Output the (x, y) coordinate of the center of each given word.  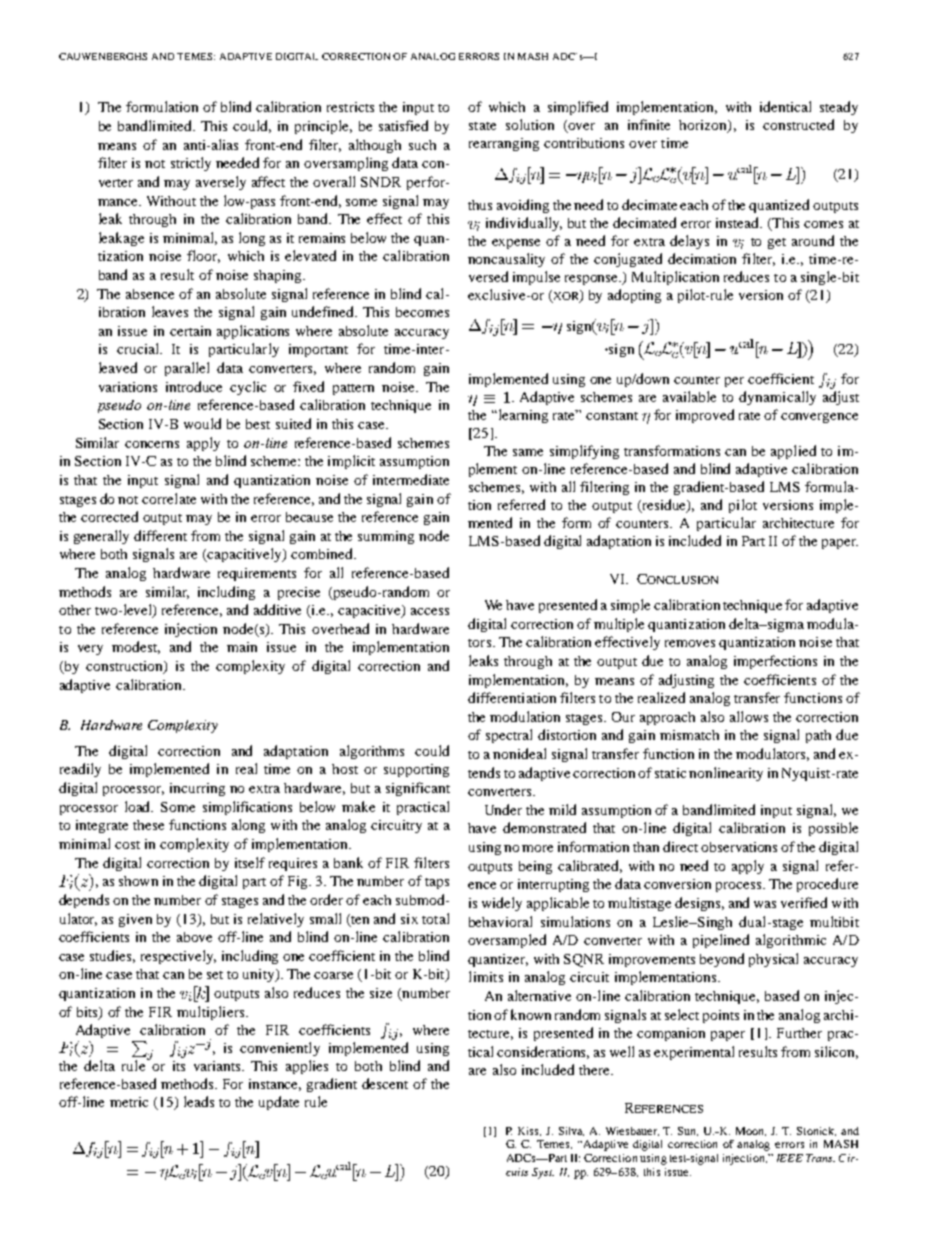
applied (793, 452)
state (482, 126)
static (670, 773)
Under (503, 809)
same (528, 452)
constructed (798, 124)
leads (199, 1101)
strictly (191, 164)
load (139, 806)
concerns (152, 444)
